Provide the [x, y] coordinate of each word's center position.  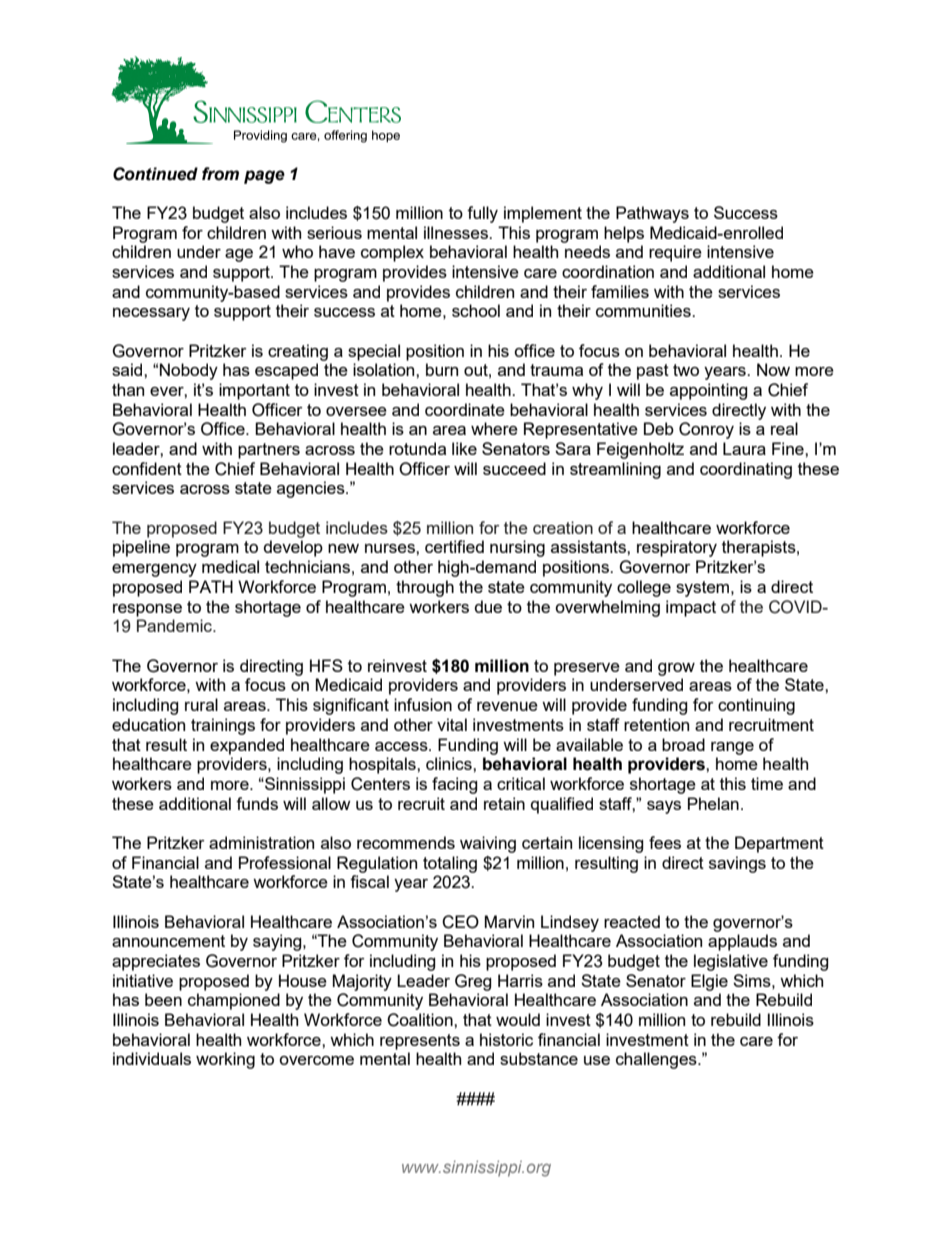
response [147, 610]
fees [665, 842]
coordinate [465, 409]
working [225, 1060]
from [220, 174]
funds [257, 803]
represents [420, 1042]
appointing [709, 391]
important [254, 391]
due [488, 606]
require [675, 253]
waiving [488, 844]
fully [482, 214]
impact [691, 608]
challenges [657, 1060]
